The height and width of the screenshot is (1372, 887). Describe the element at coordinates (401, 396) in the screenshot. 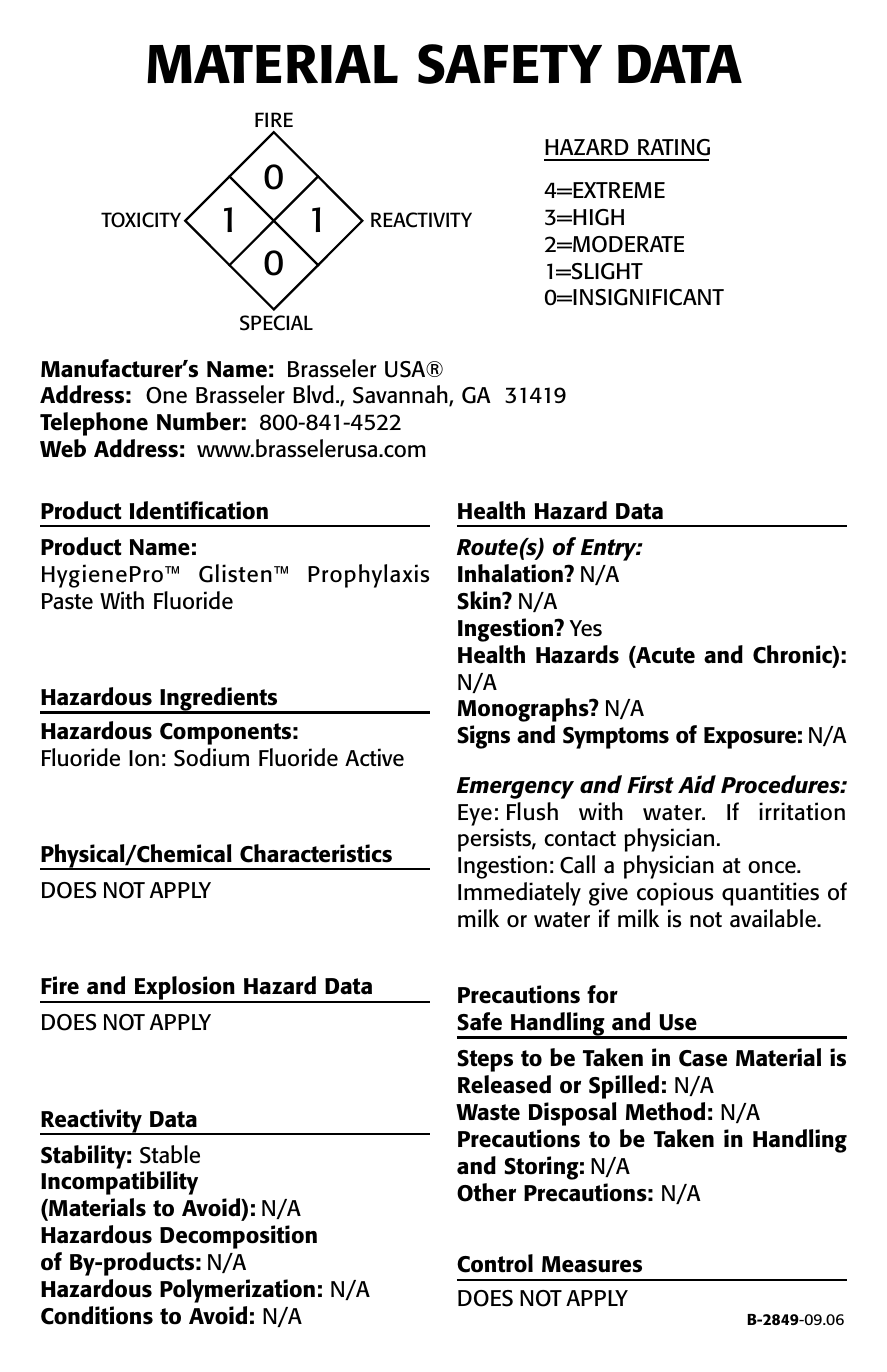

I see `Savannah` at that location.
